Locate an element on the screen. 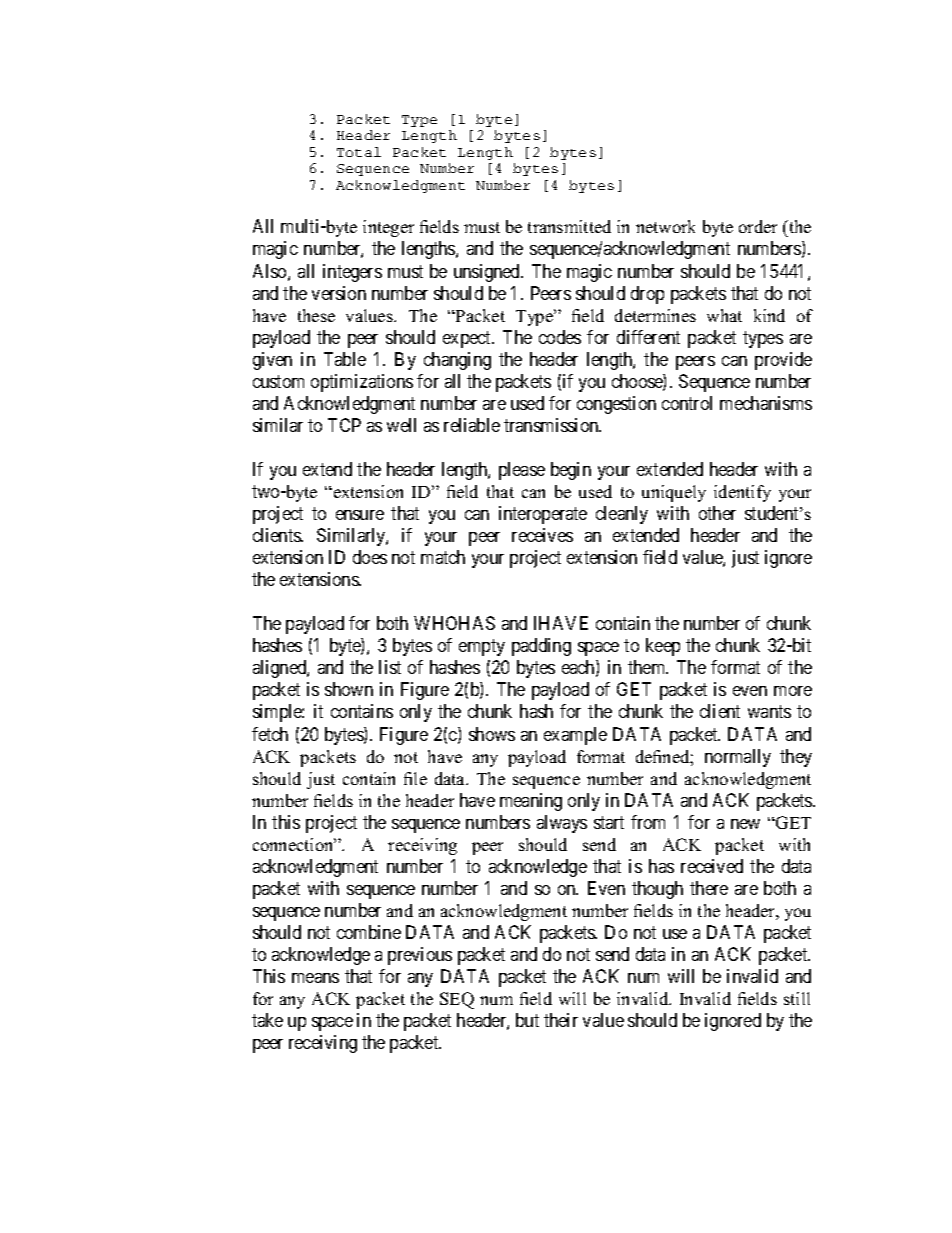  transmitted is located at coordinates (569, 226).
